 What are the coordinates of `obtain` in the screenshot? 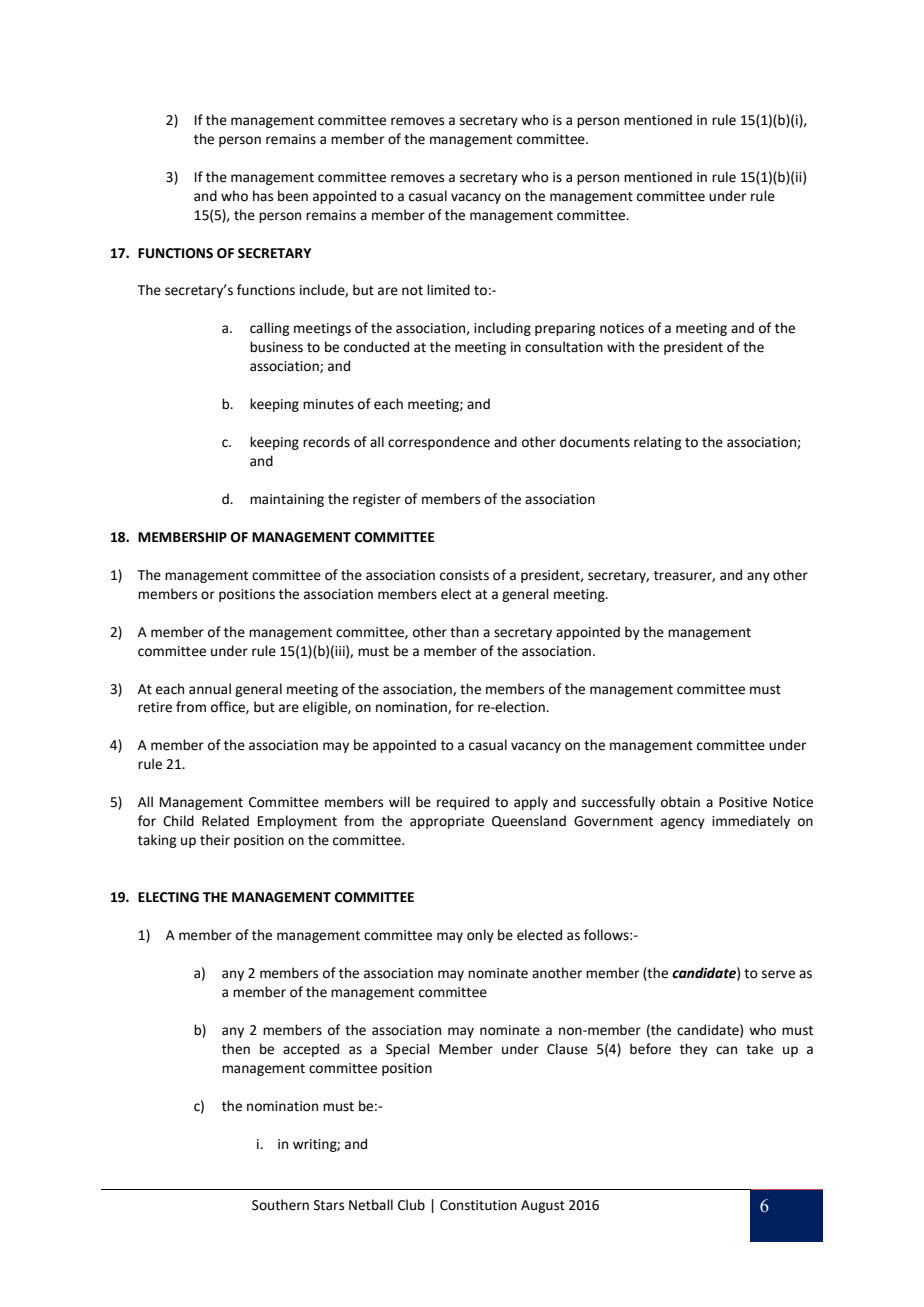 It's located at (680, 802).
